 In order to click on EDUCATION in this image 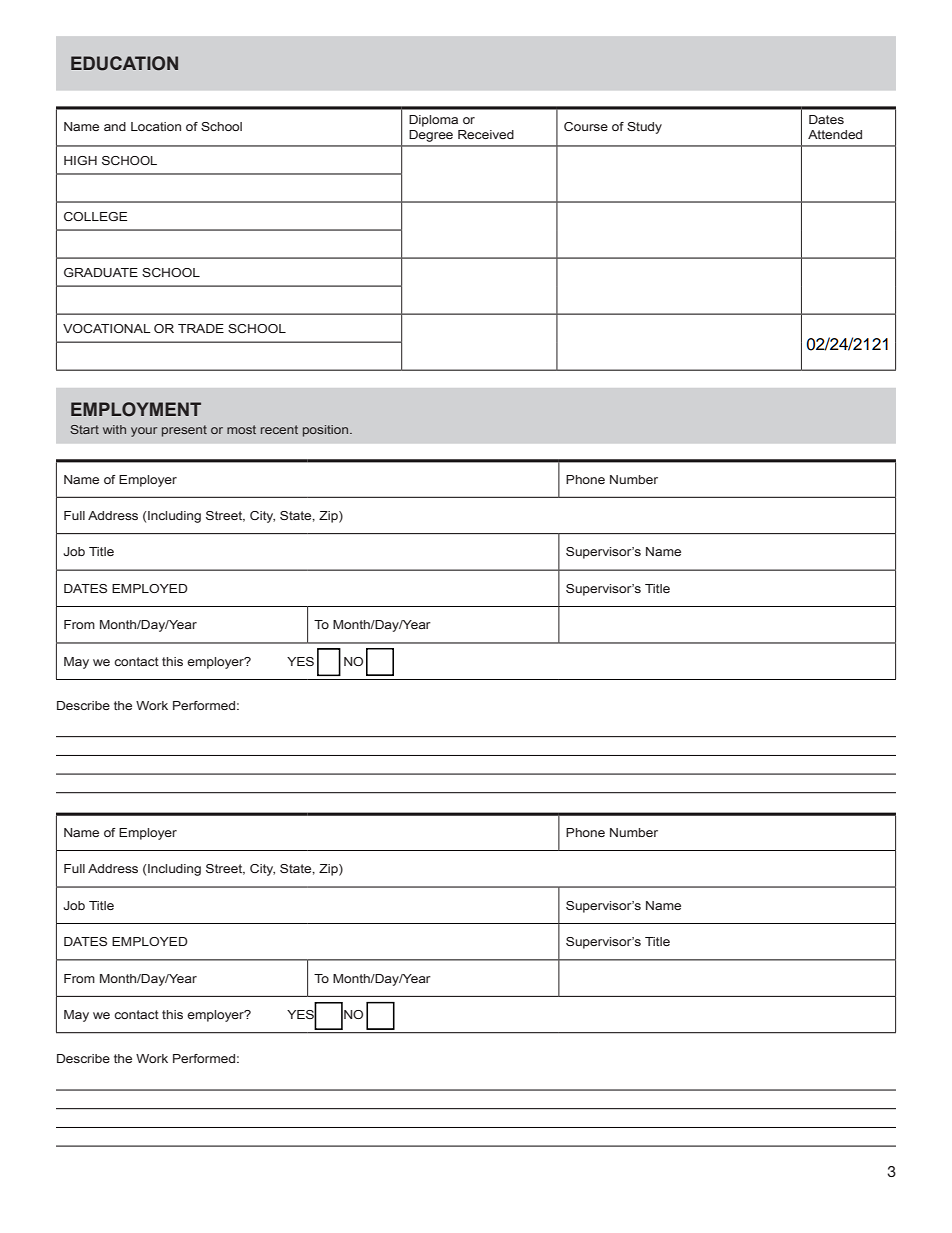, I will do `click(124, 63)`.
